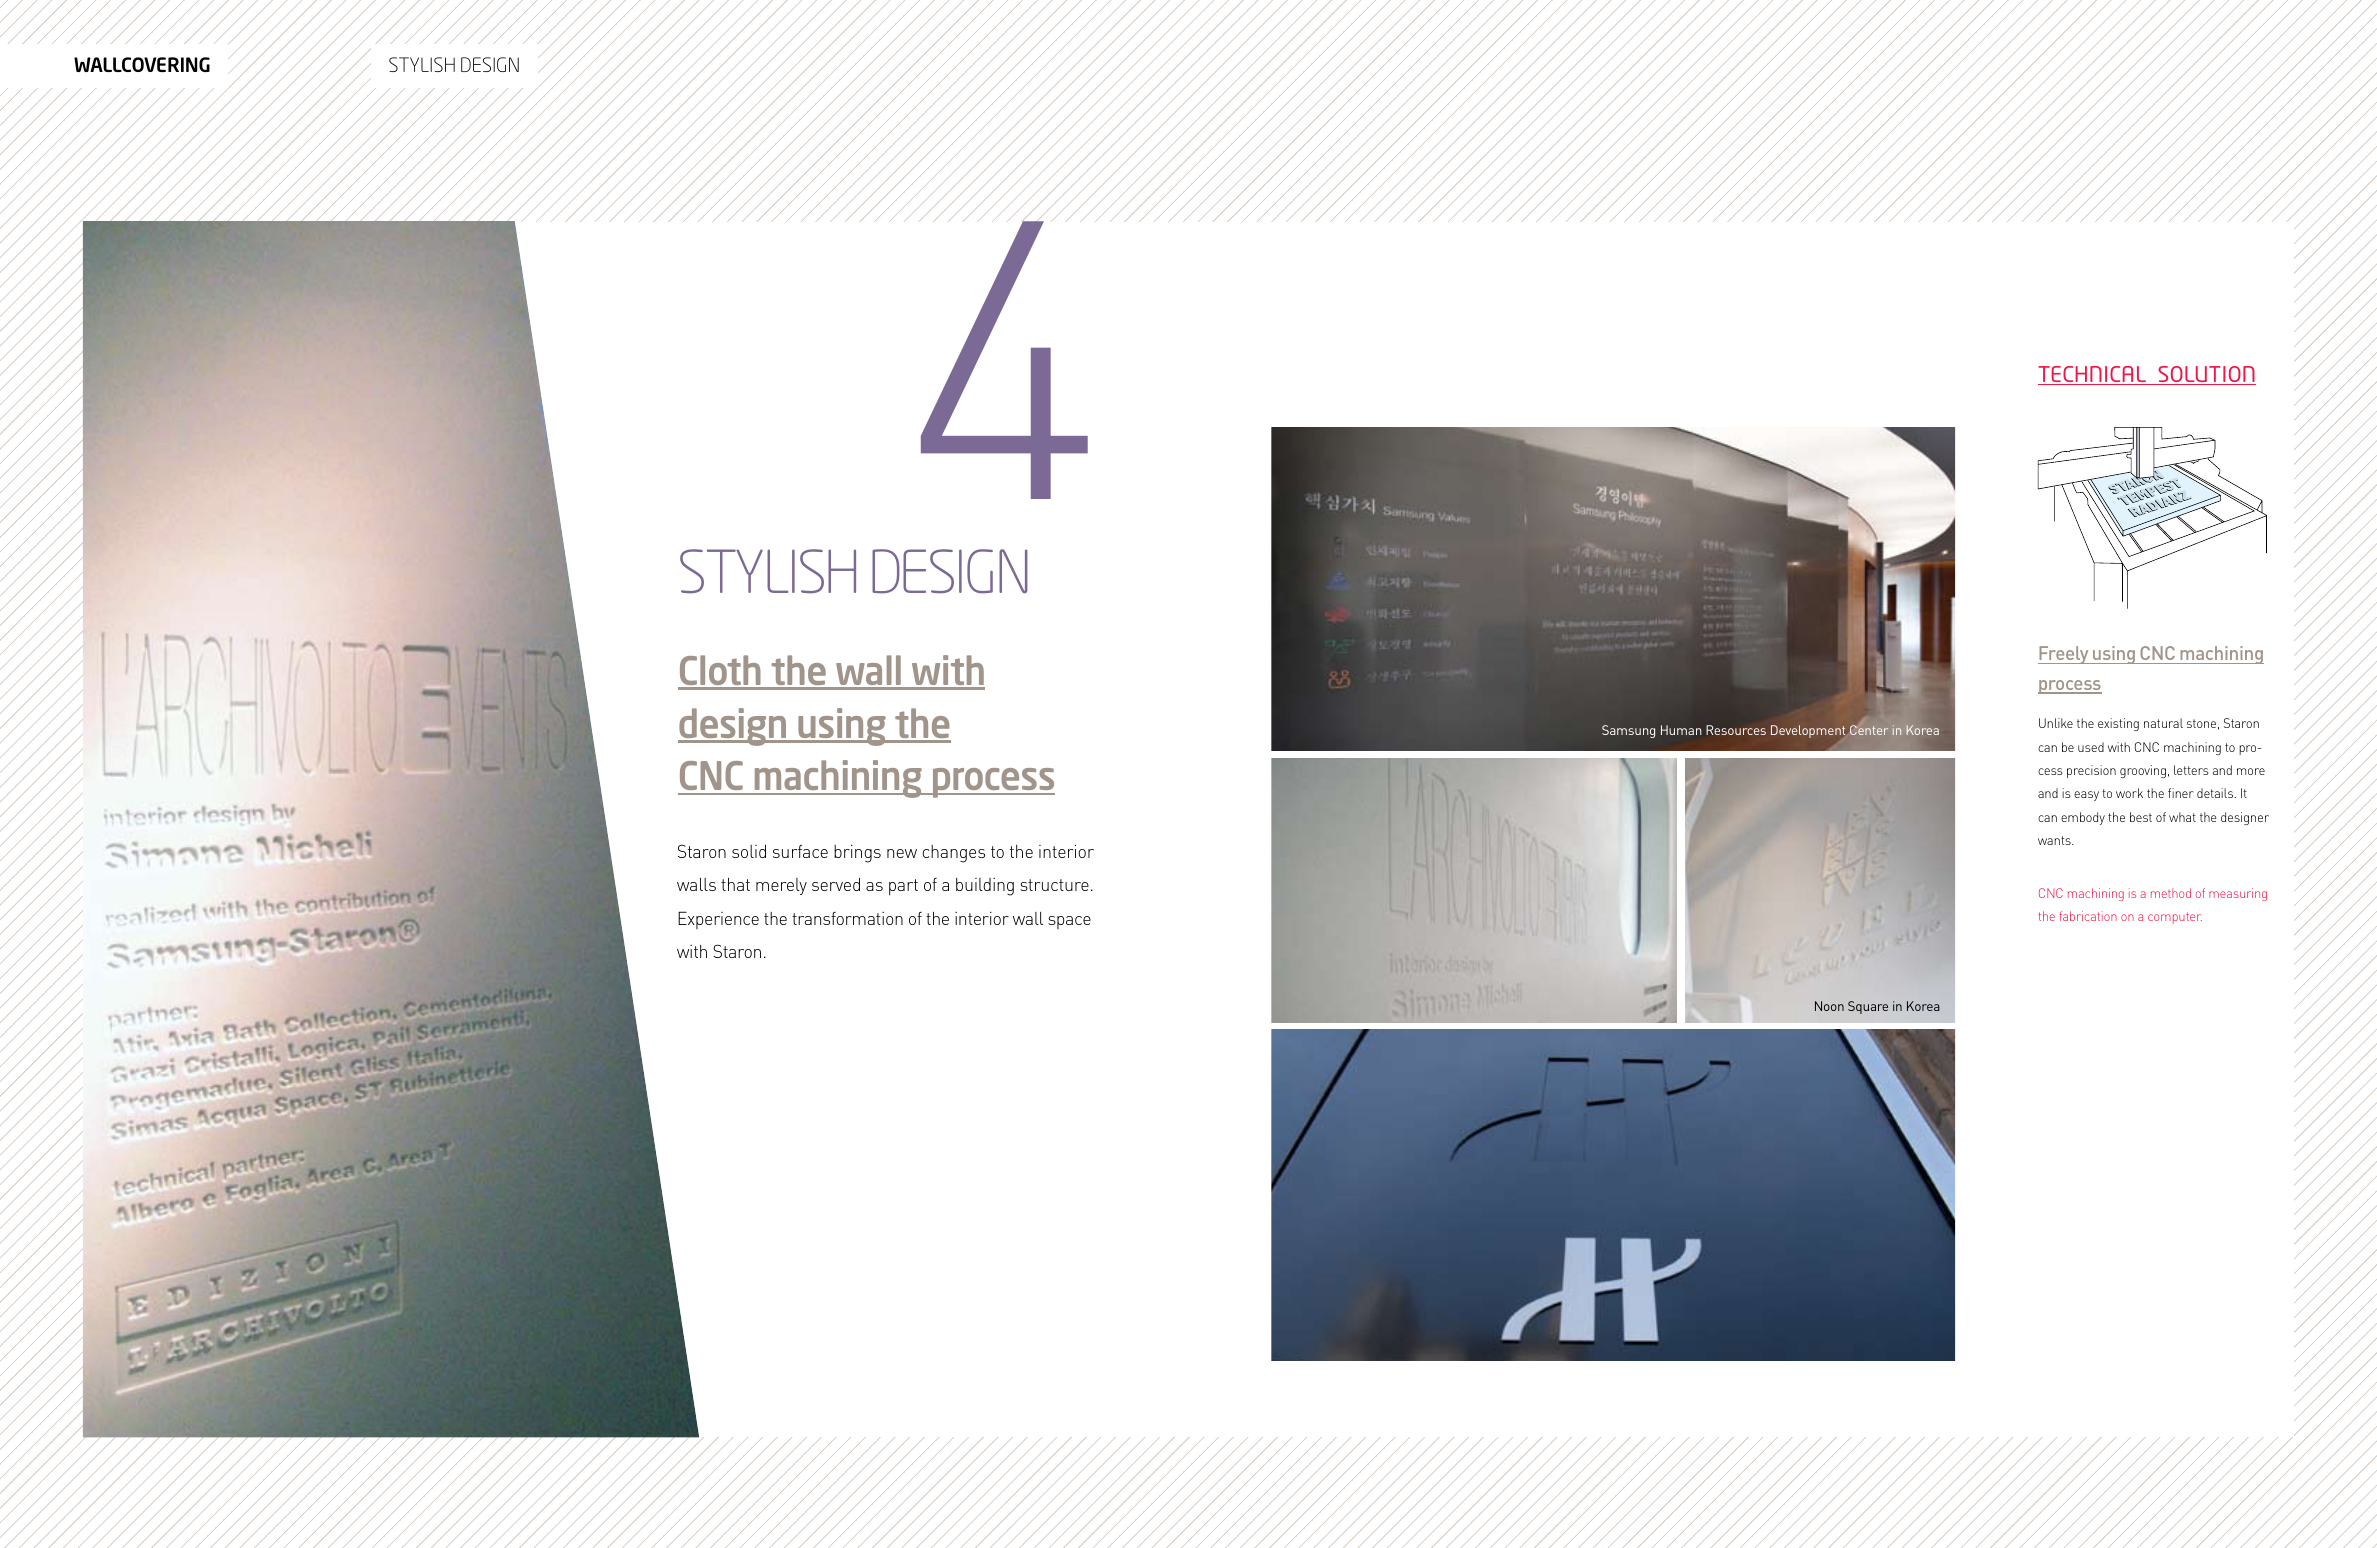 Image resolution: width=2377 pixels, height=1548 pixels. Describe the element at coordinates (2064, 655) in the image. I see `Freely` at that location.
